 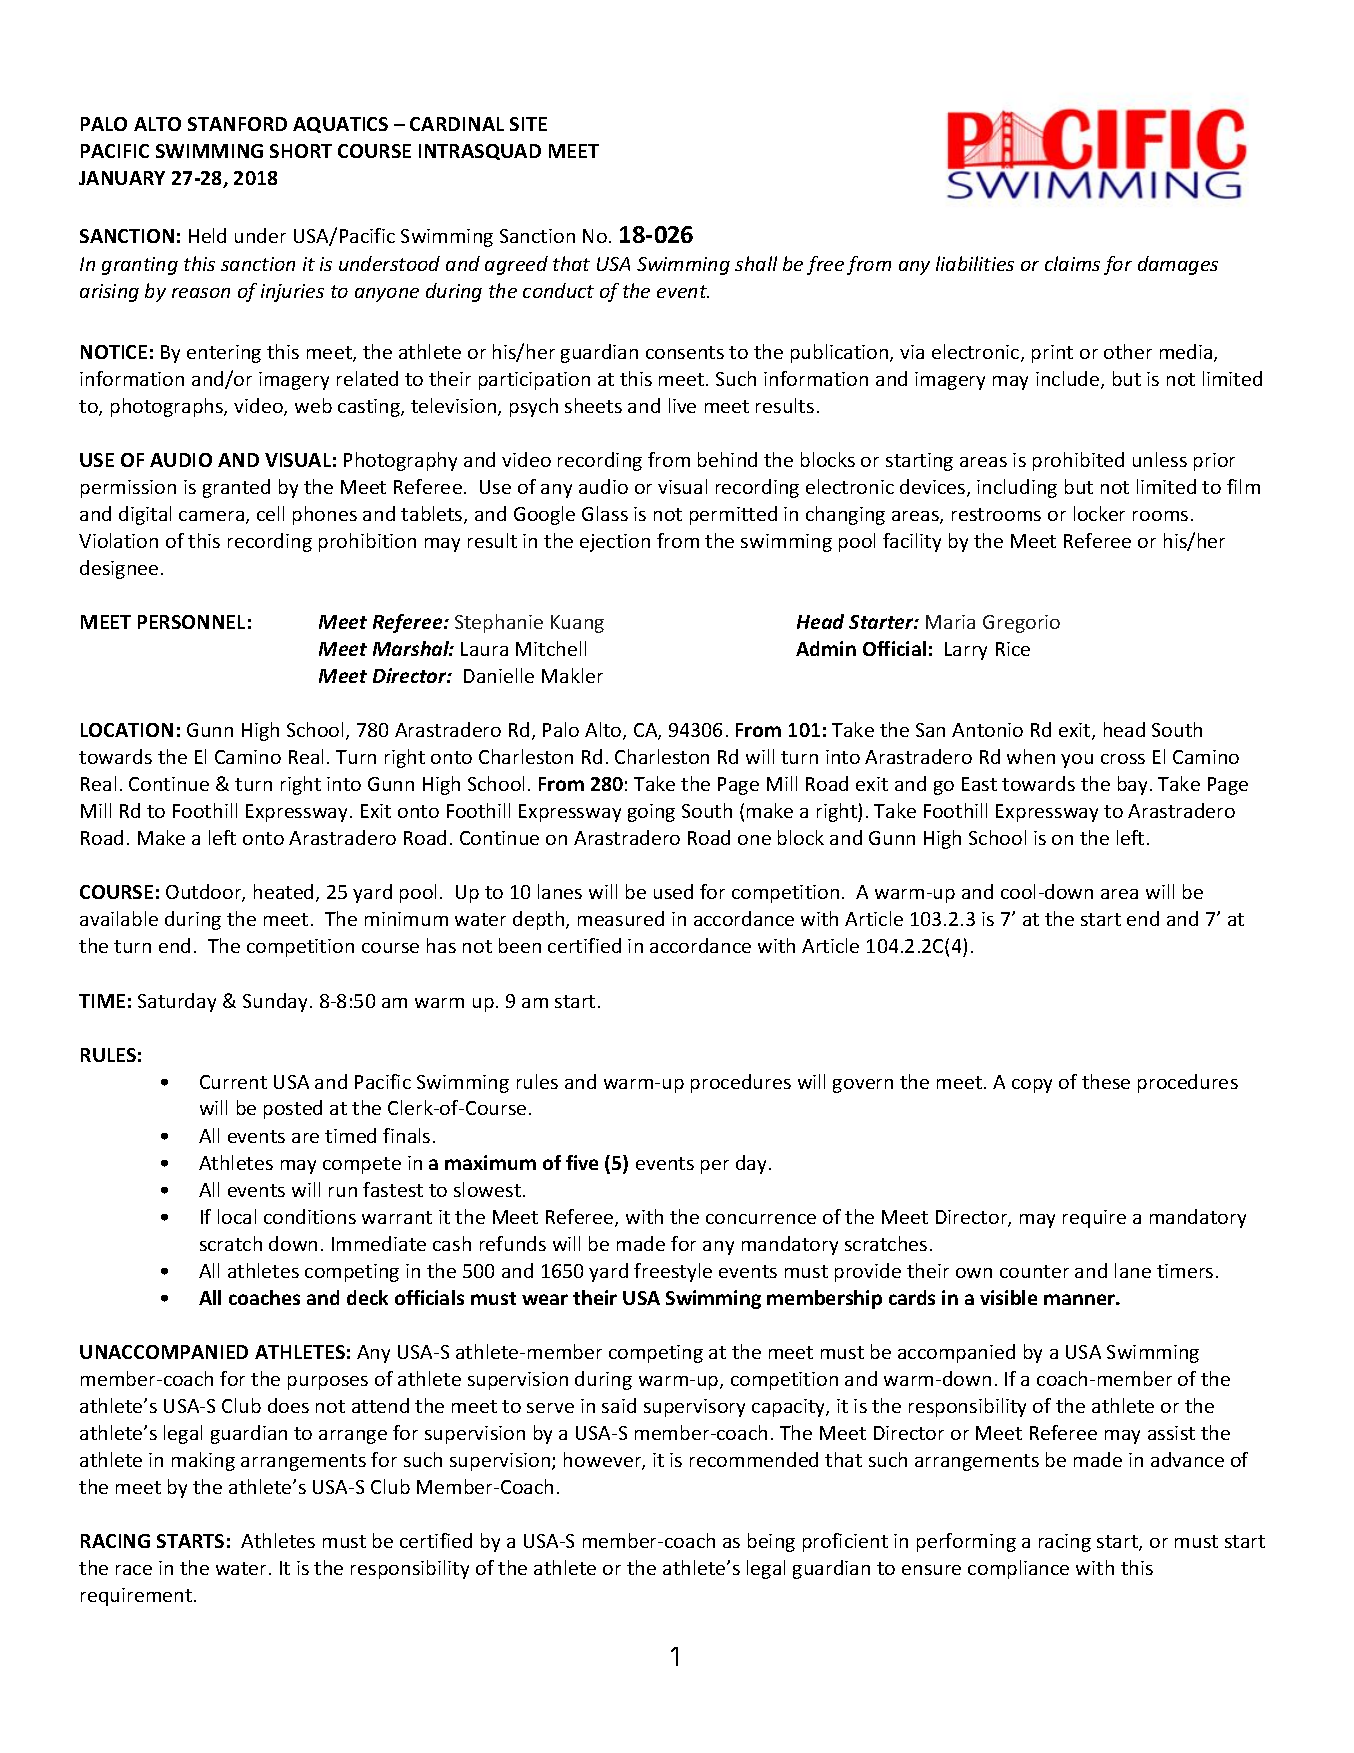 I want to click on being, so click(x=771, y=1542).
